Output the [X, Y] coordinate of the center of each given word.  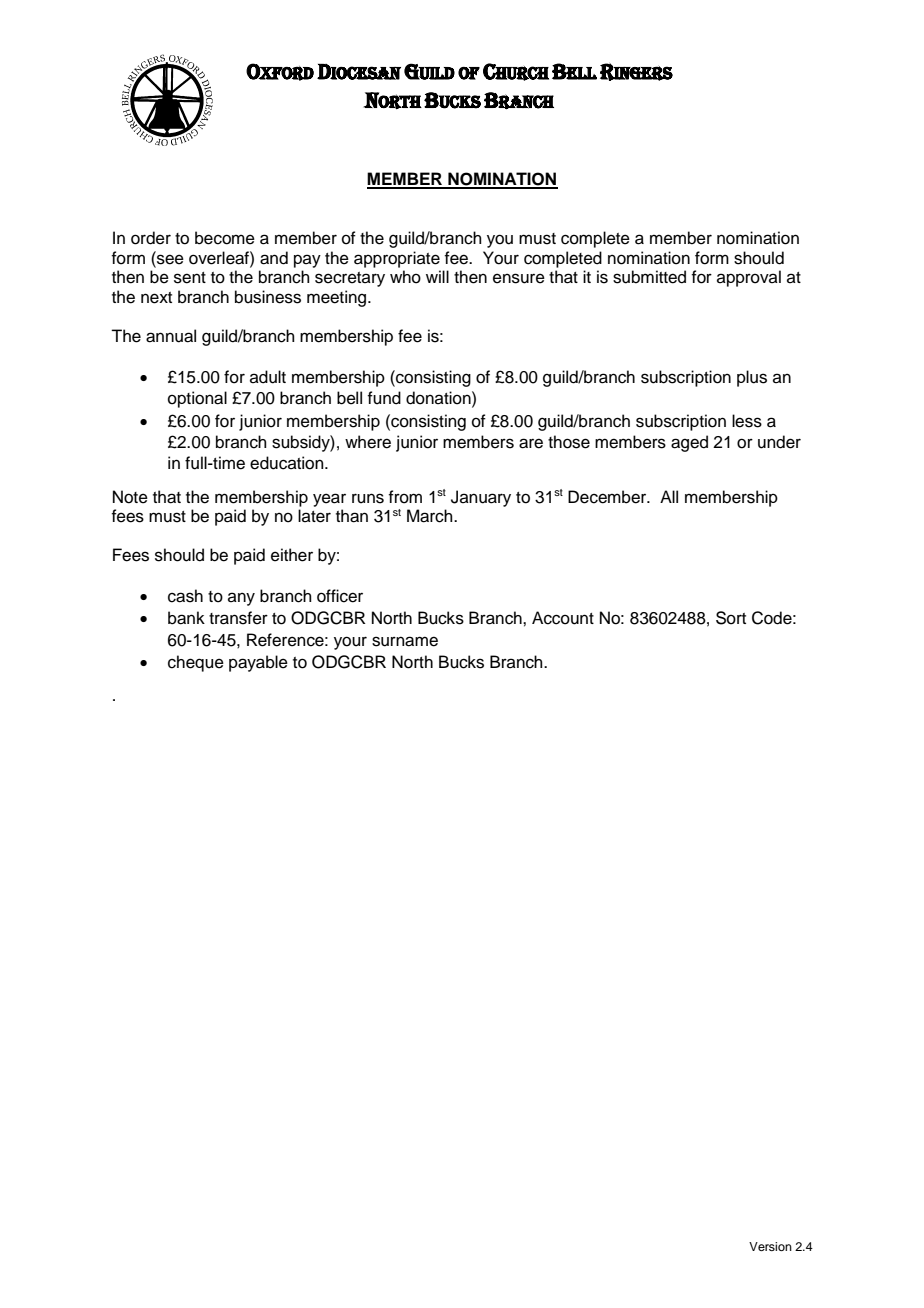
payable [258, 663]
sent [190, 278]
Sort [731, 618]
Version [770, 1246]
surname [405, 641]
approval [749, 278]
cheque [196, 663]
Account [563, 618]
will [437, 276]
